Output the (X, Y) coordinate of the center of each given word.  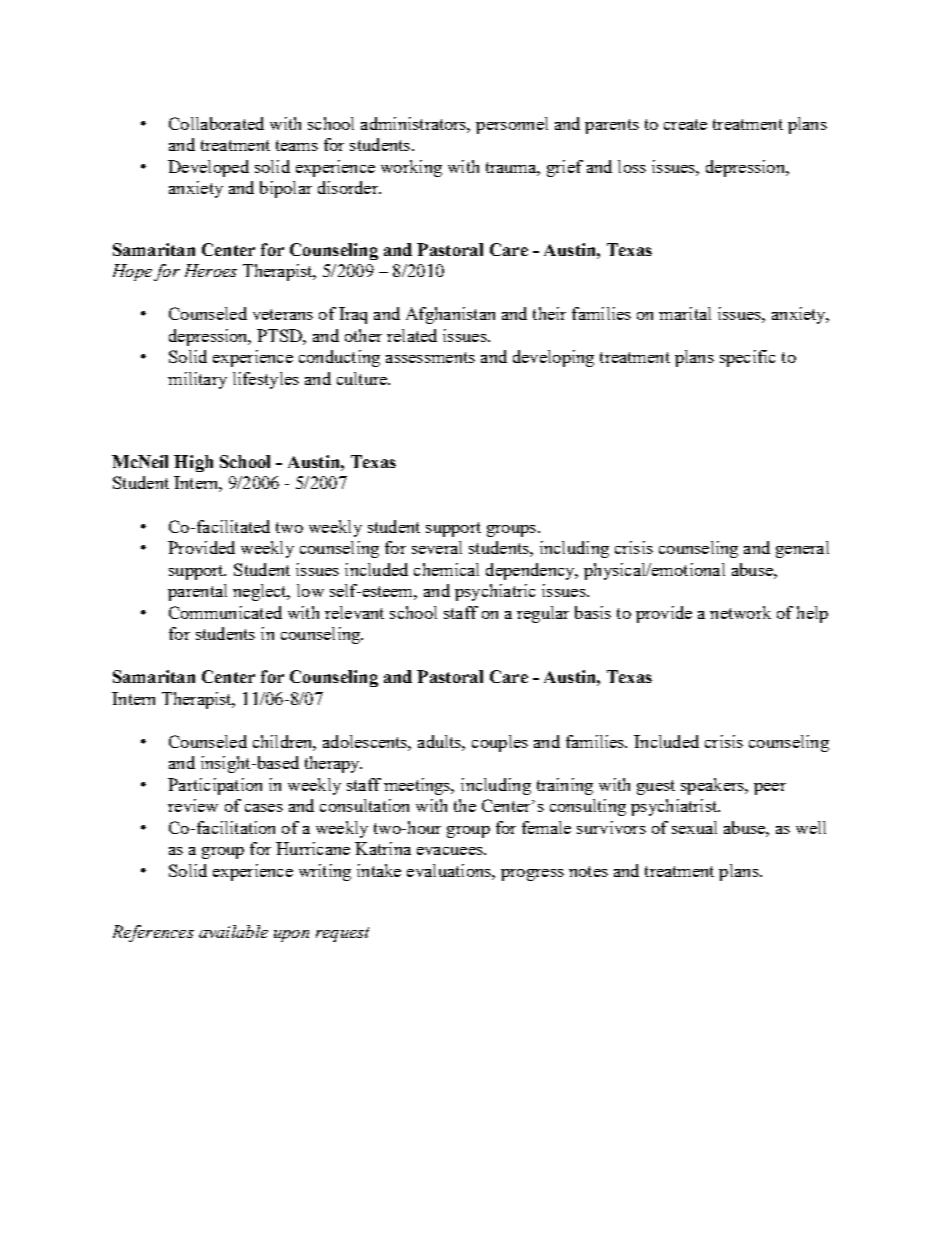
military (197, 380)
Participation (215, 786)
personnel (512, 125)
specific (747, 358)
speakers (713, 786)
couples (500, 743)
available (233, 931)
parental (197, 592)
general (802, 549)
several (437, 547)
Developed (208, 168)
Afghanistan (450, 315)
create (685, 124)
